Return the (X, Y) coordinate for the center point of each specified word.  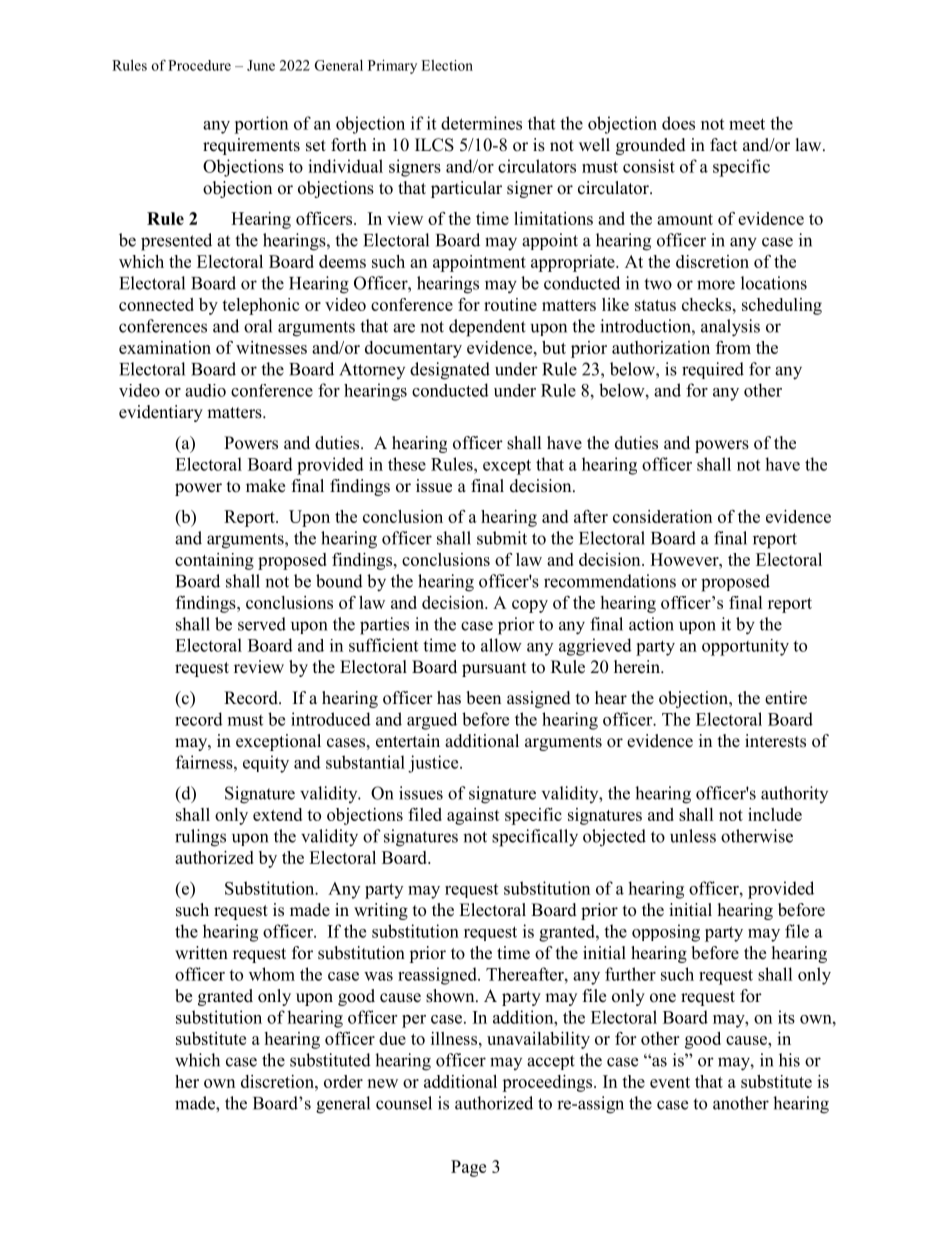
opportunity (745, 647)
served (262, 624)
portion (261, 125)
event (670, 1082)
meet (747, 124)
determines (481, 123)
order (343, 1081)
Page (468, 1168)
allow (501, 645)
